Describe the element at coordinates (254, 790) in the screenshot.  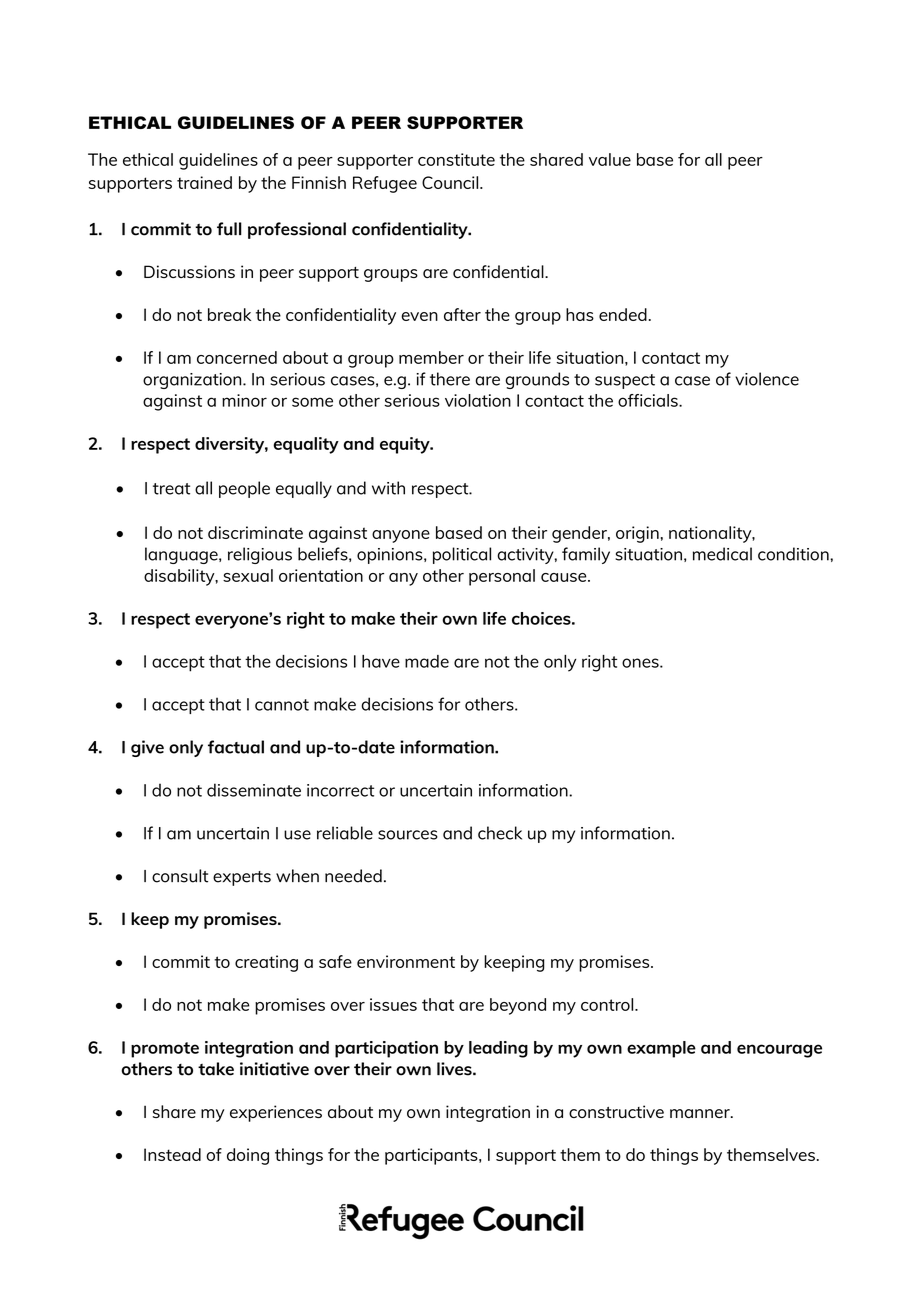
I see `disseminate` at that location.
